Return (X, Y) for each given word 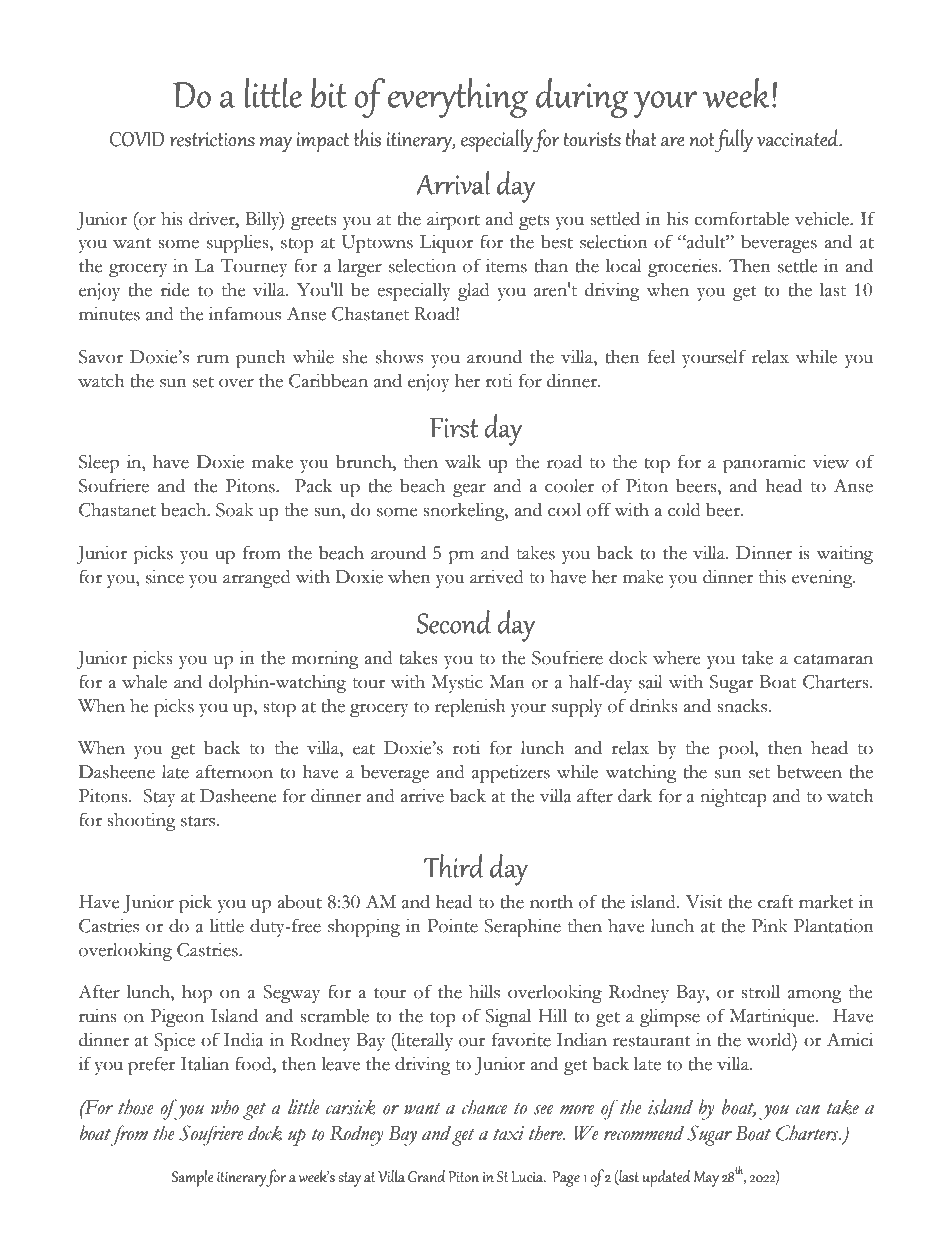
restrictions (212, 139)
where (677, 658)
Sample (193, 1178)
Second (454, 622)
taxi (508, 1133)
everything (458, 98)
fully (733, 140)
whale (144, 682)
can (808, 1110)
